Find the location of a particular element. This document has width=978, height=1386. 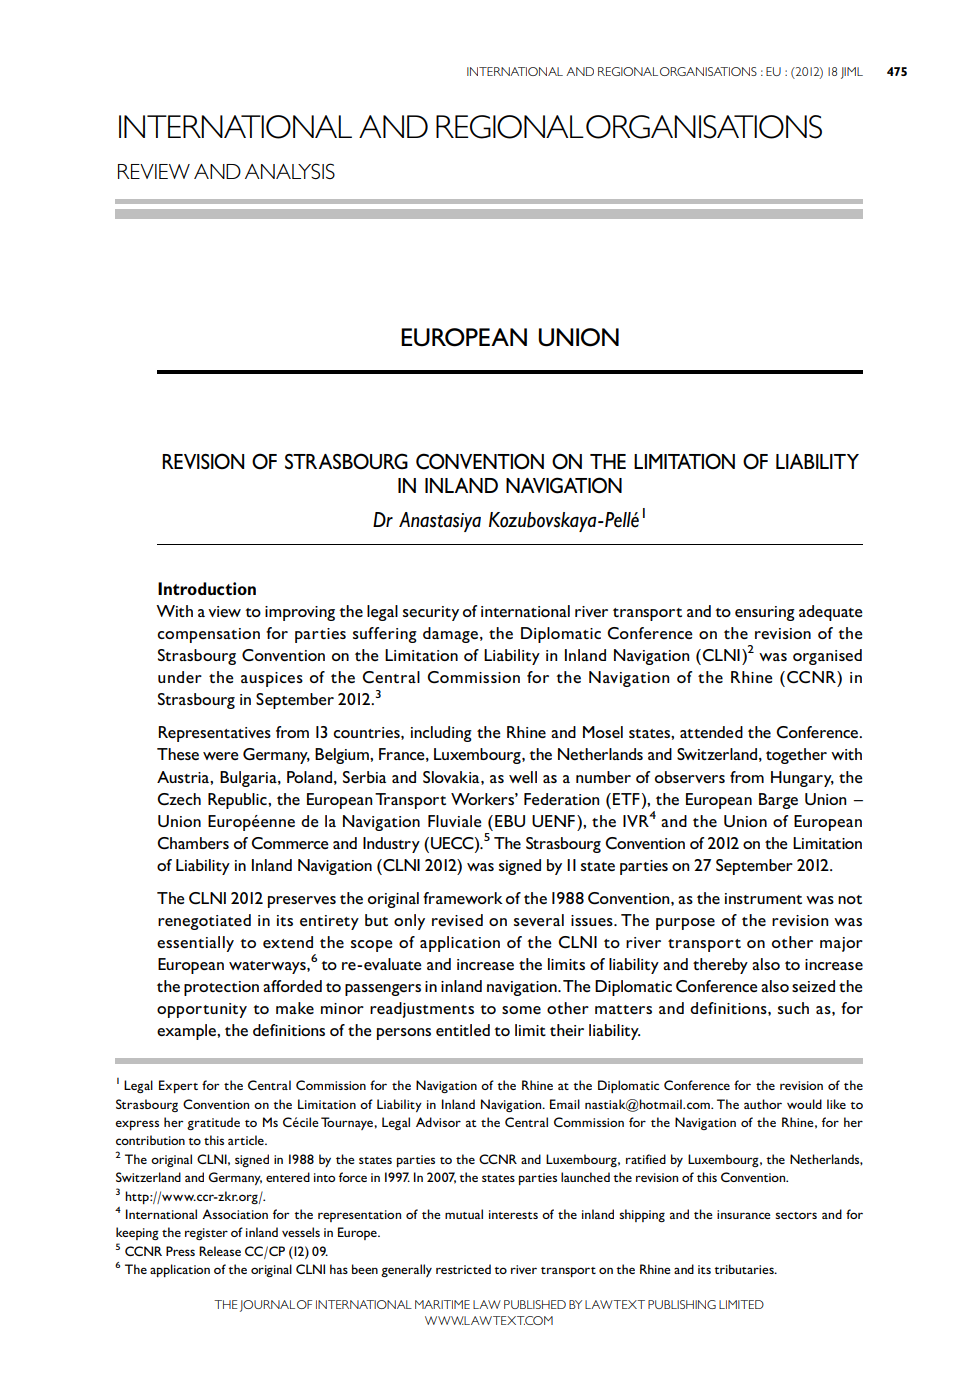

suffering is located at coordinates (385, 635).
